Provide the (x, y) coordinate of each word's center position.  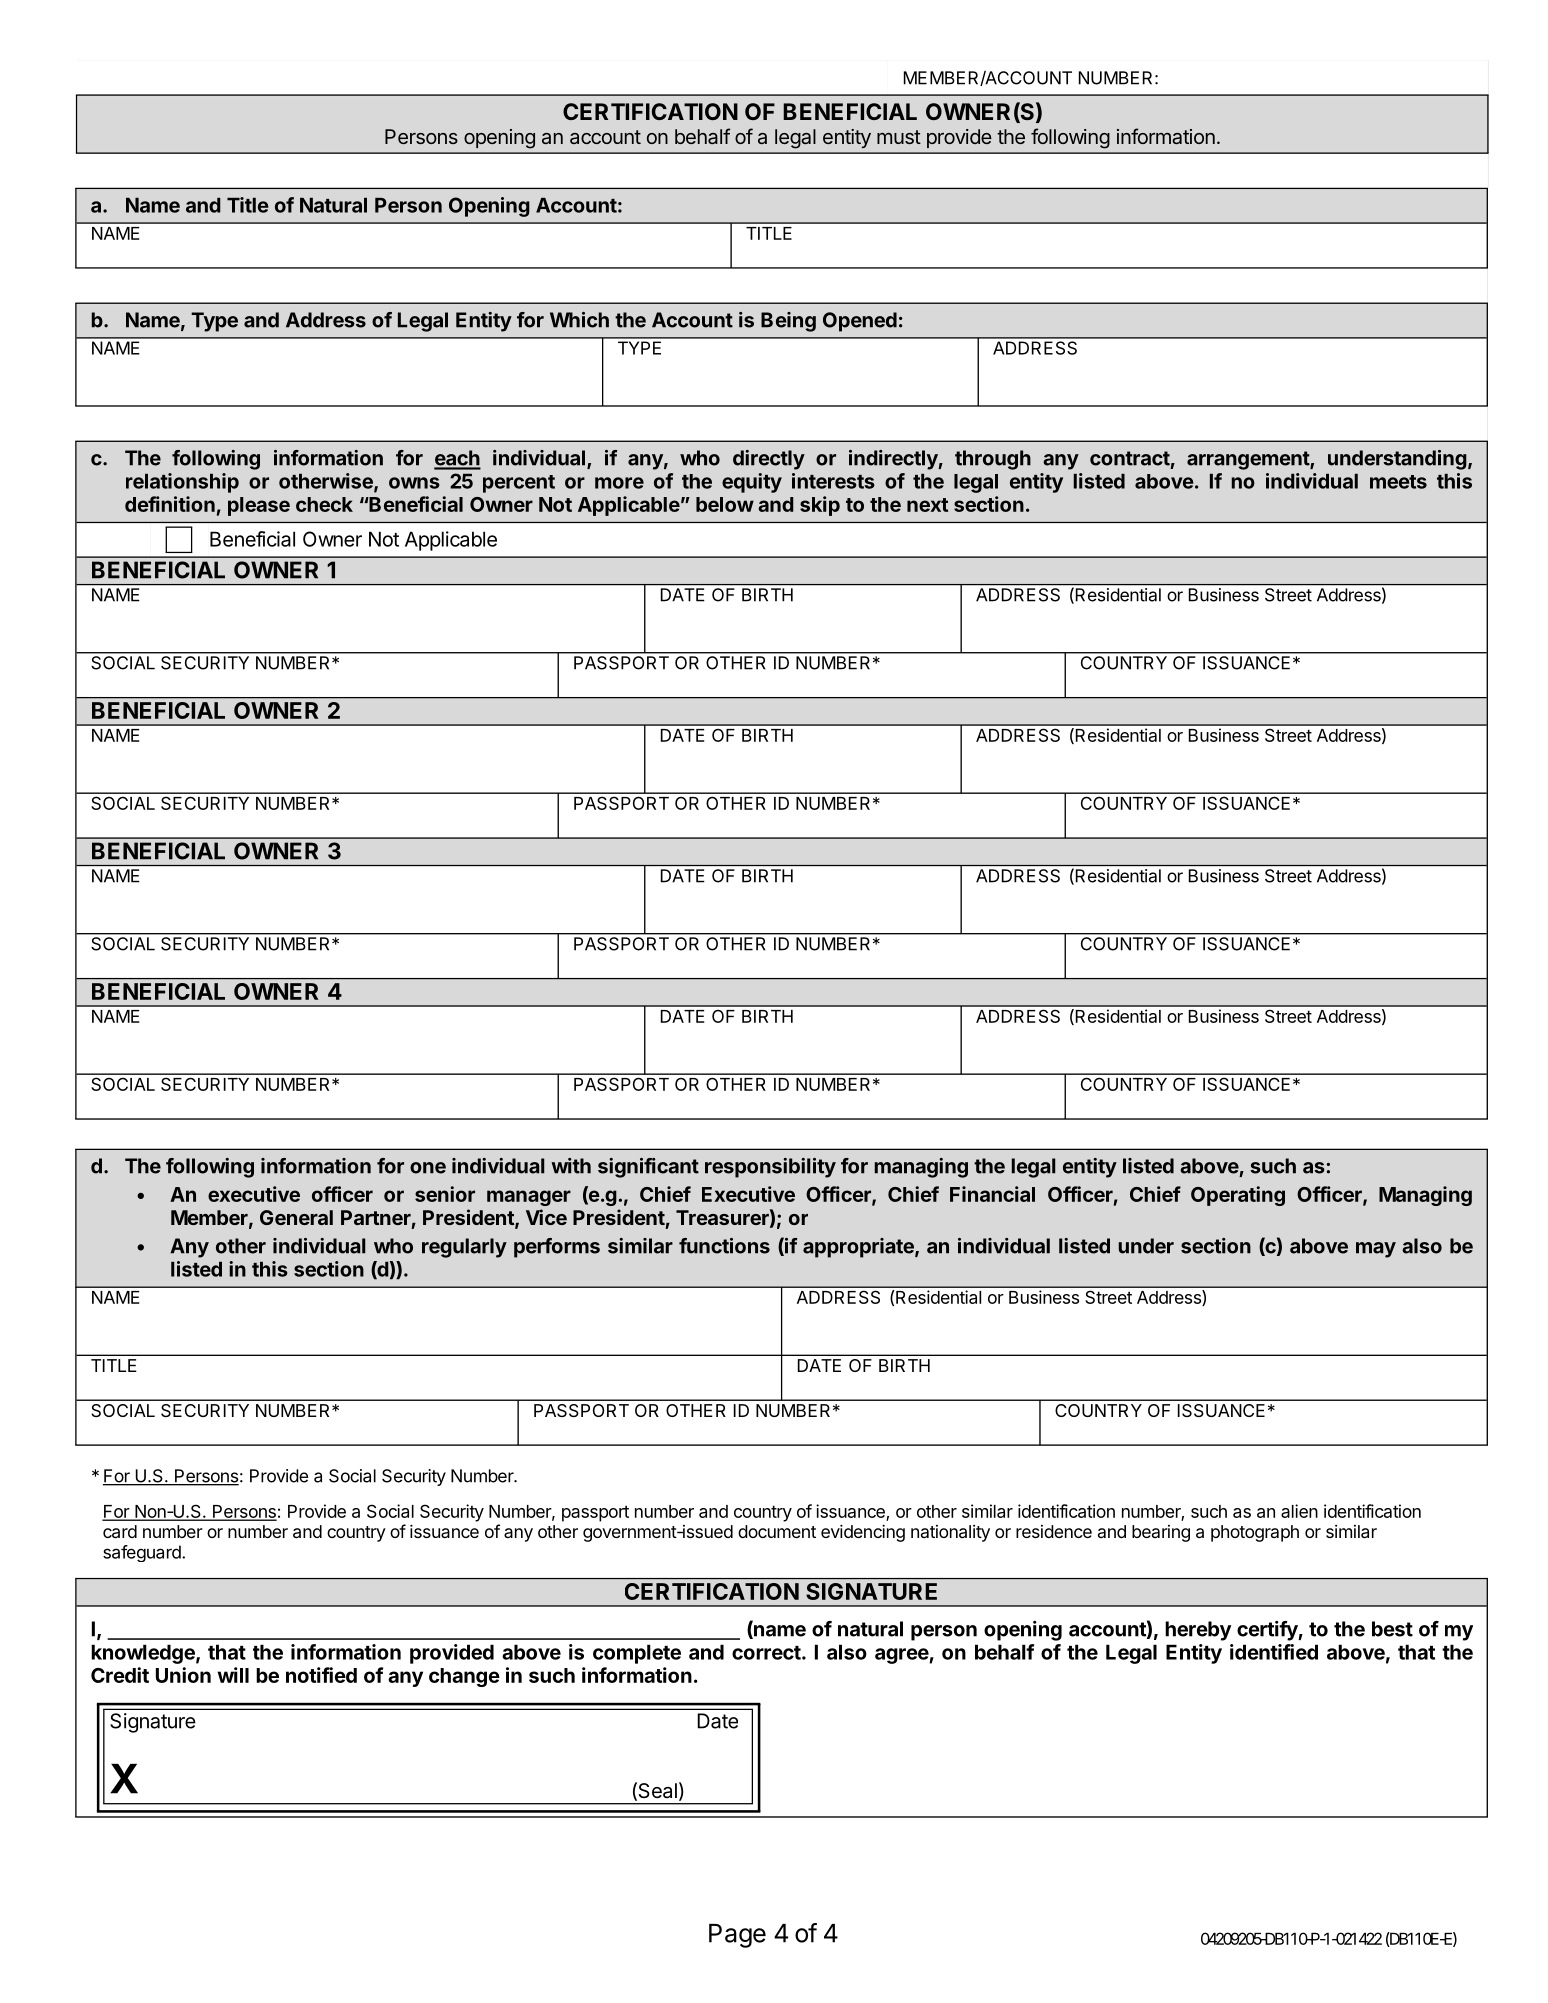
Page (737, 1936)
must (899, 137)
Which (579, 320)
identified (1274, 1652)
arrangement (1249, 460)
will (233, 1675)
